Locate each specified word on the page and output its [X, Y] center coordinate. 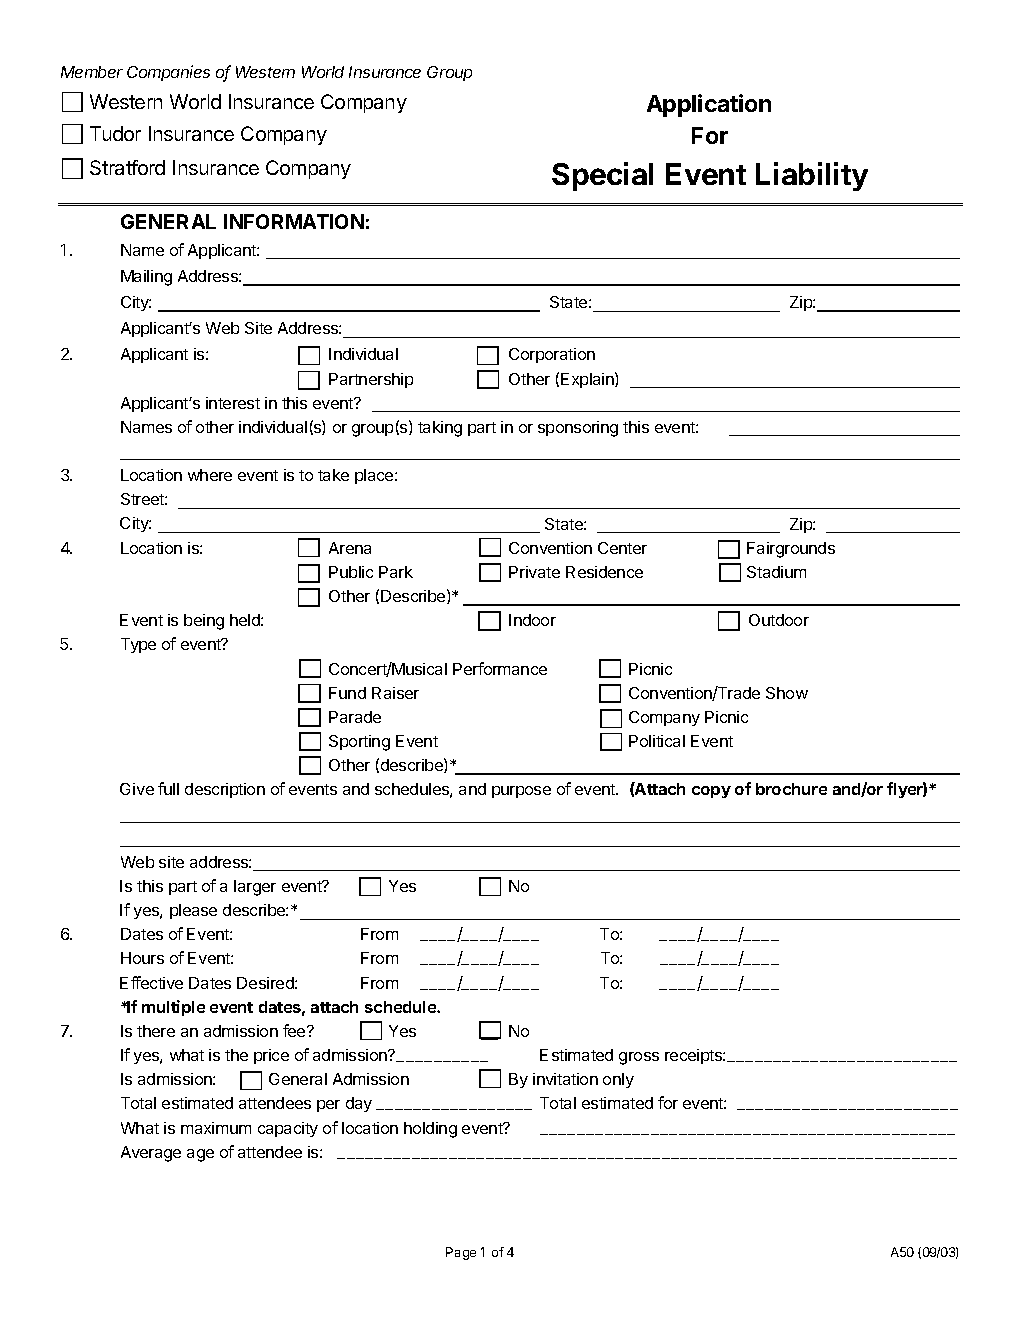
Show [787, 693]
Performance [500, 668]
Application [709, 105]
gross [639, 1058]
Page [461, 1253]
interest [233, 403]
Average [151, 1154]
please [193, 911]
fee [295, 1030]
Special [602, 176]
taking [440, 429]
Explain [588, 380]
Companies [168, 73]
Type [138, 645]
